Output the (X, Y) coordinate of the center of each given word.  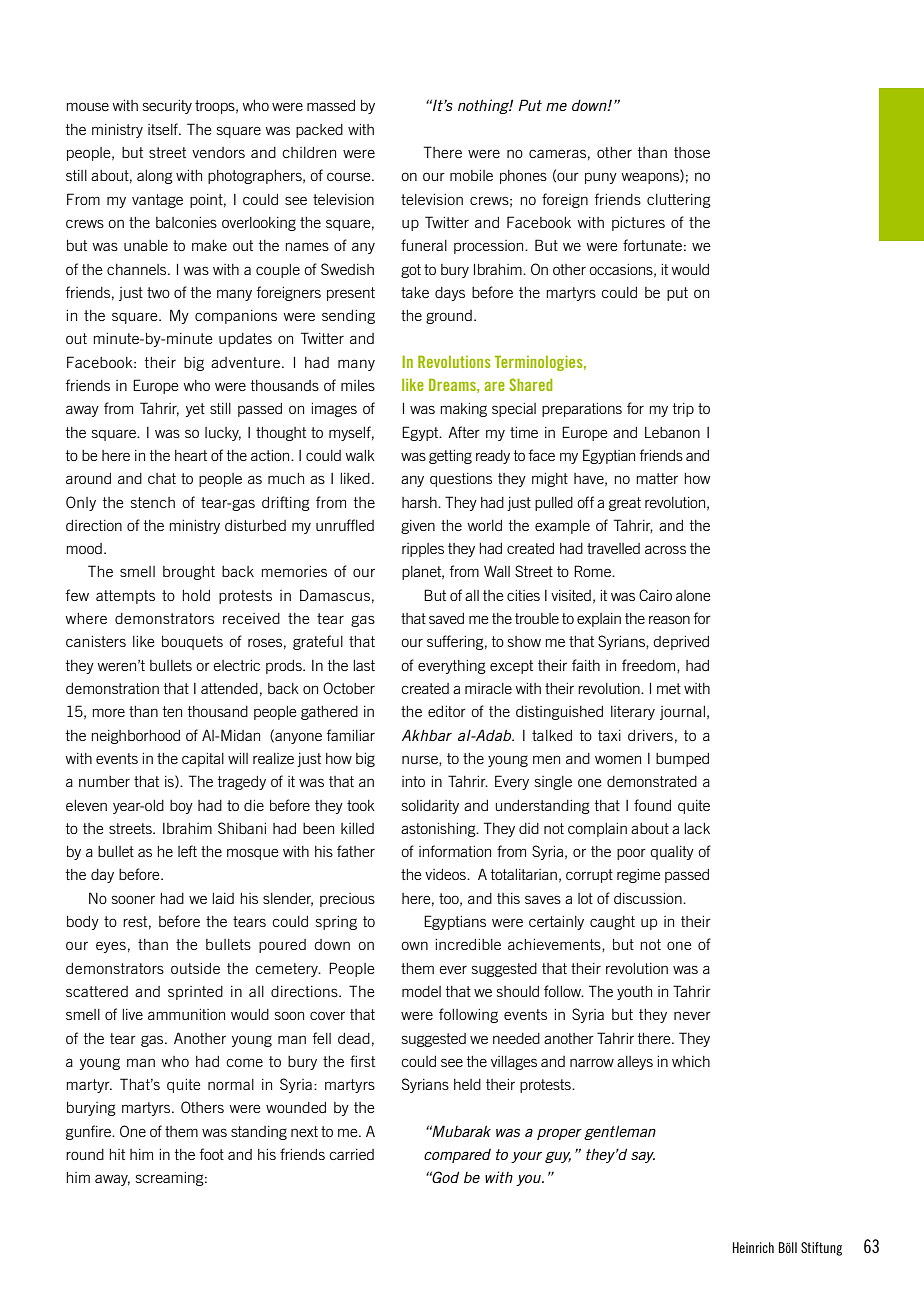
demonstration (112, 688)
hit (117, 1154)
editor (447, 711)
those (692, 152)
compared (457, 1156)
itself (164, 129)
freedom (650, 666)
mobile (471, 175)
